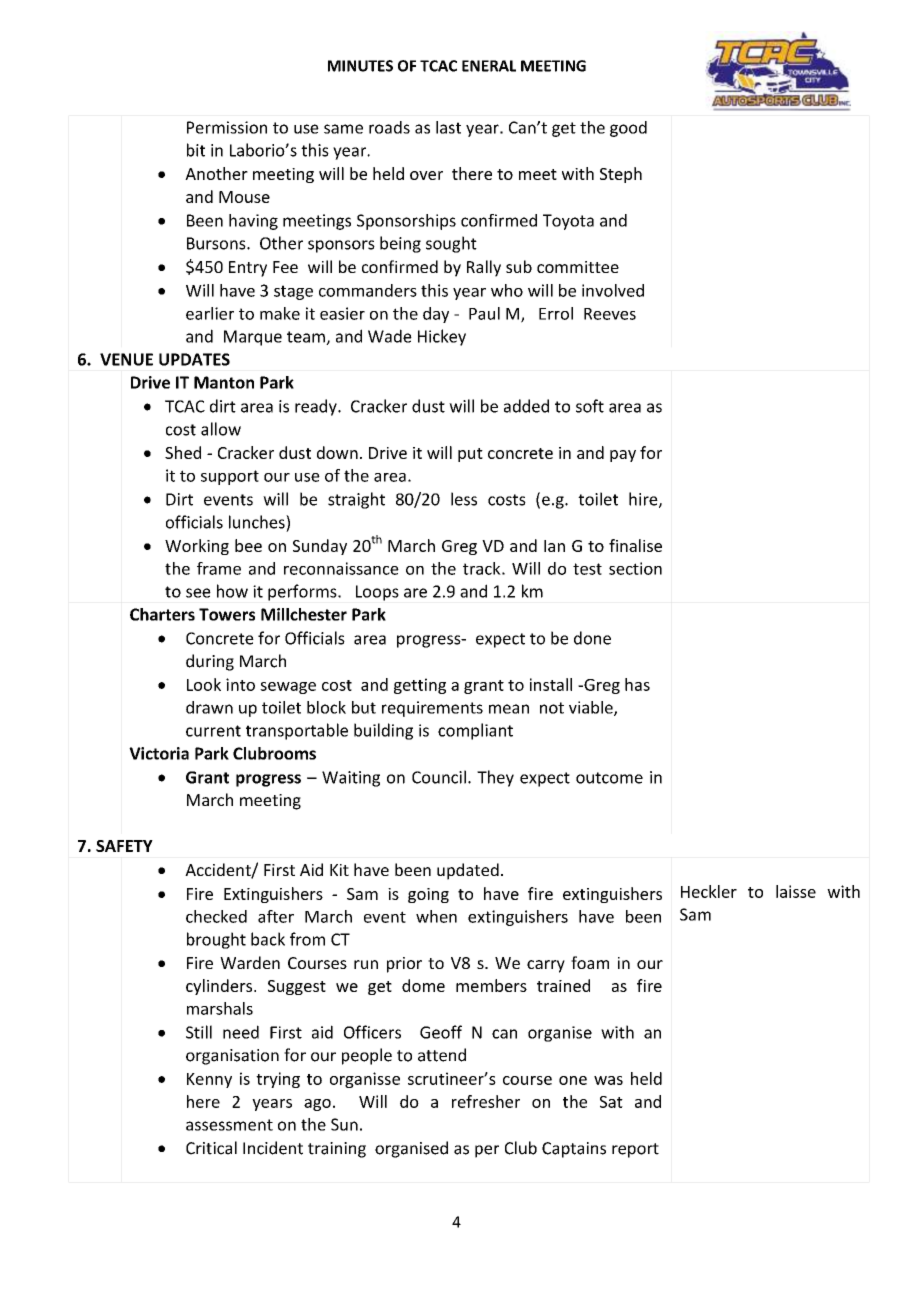  Describe the element at coordinates (432, 709) in the page. I see `requirements` at that location.
